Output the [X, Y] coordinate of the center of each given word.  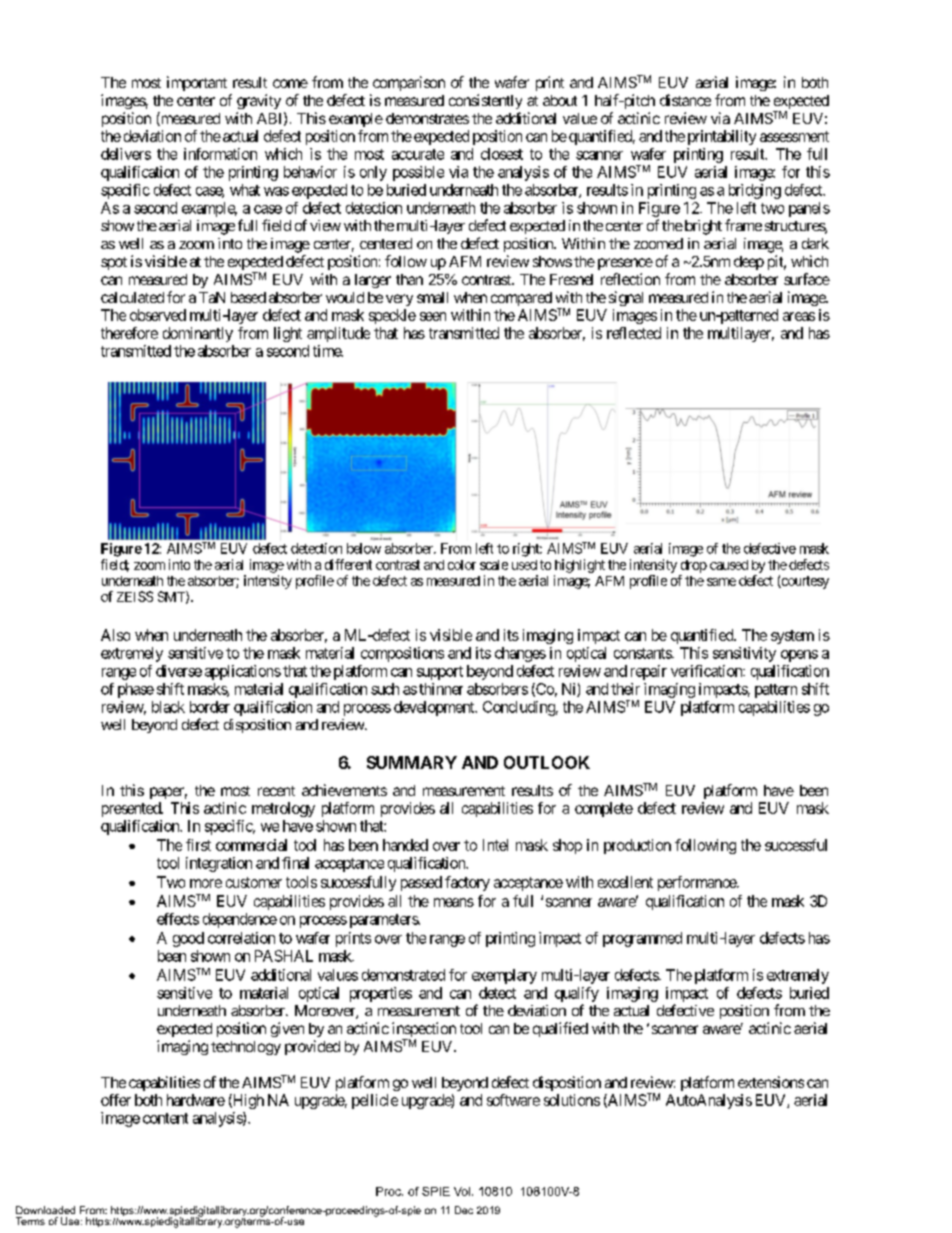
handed [405, 845]
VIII [141, 439]
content [165, 1118]
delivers [126, 154]
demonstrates [427, 118]
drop [694, 566]
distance [685, 100]
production [637, 846]
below [364, 548]
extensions [771, 1082]
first [198, 845]
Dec [464, 1210]
